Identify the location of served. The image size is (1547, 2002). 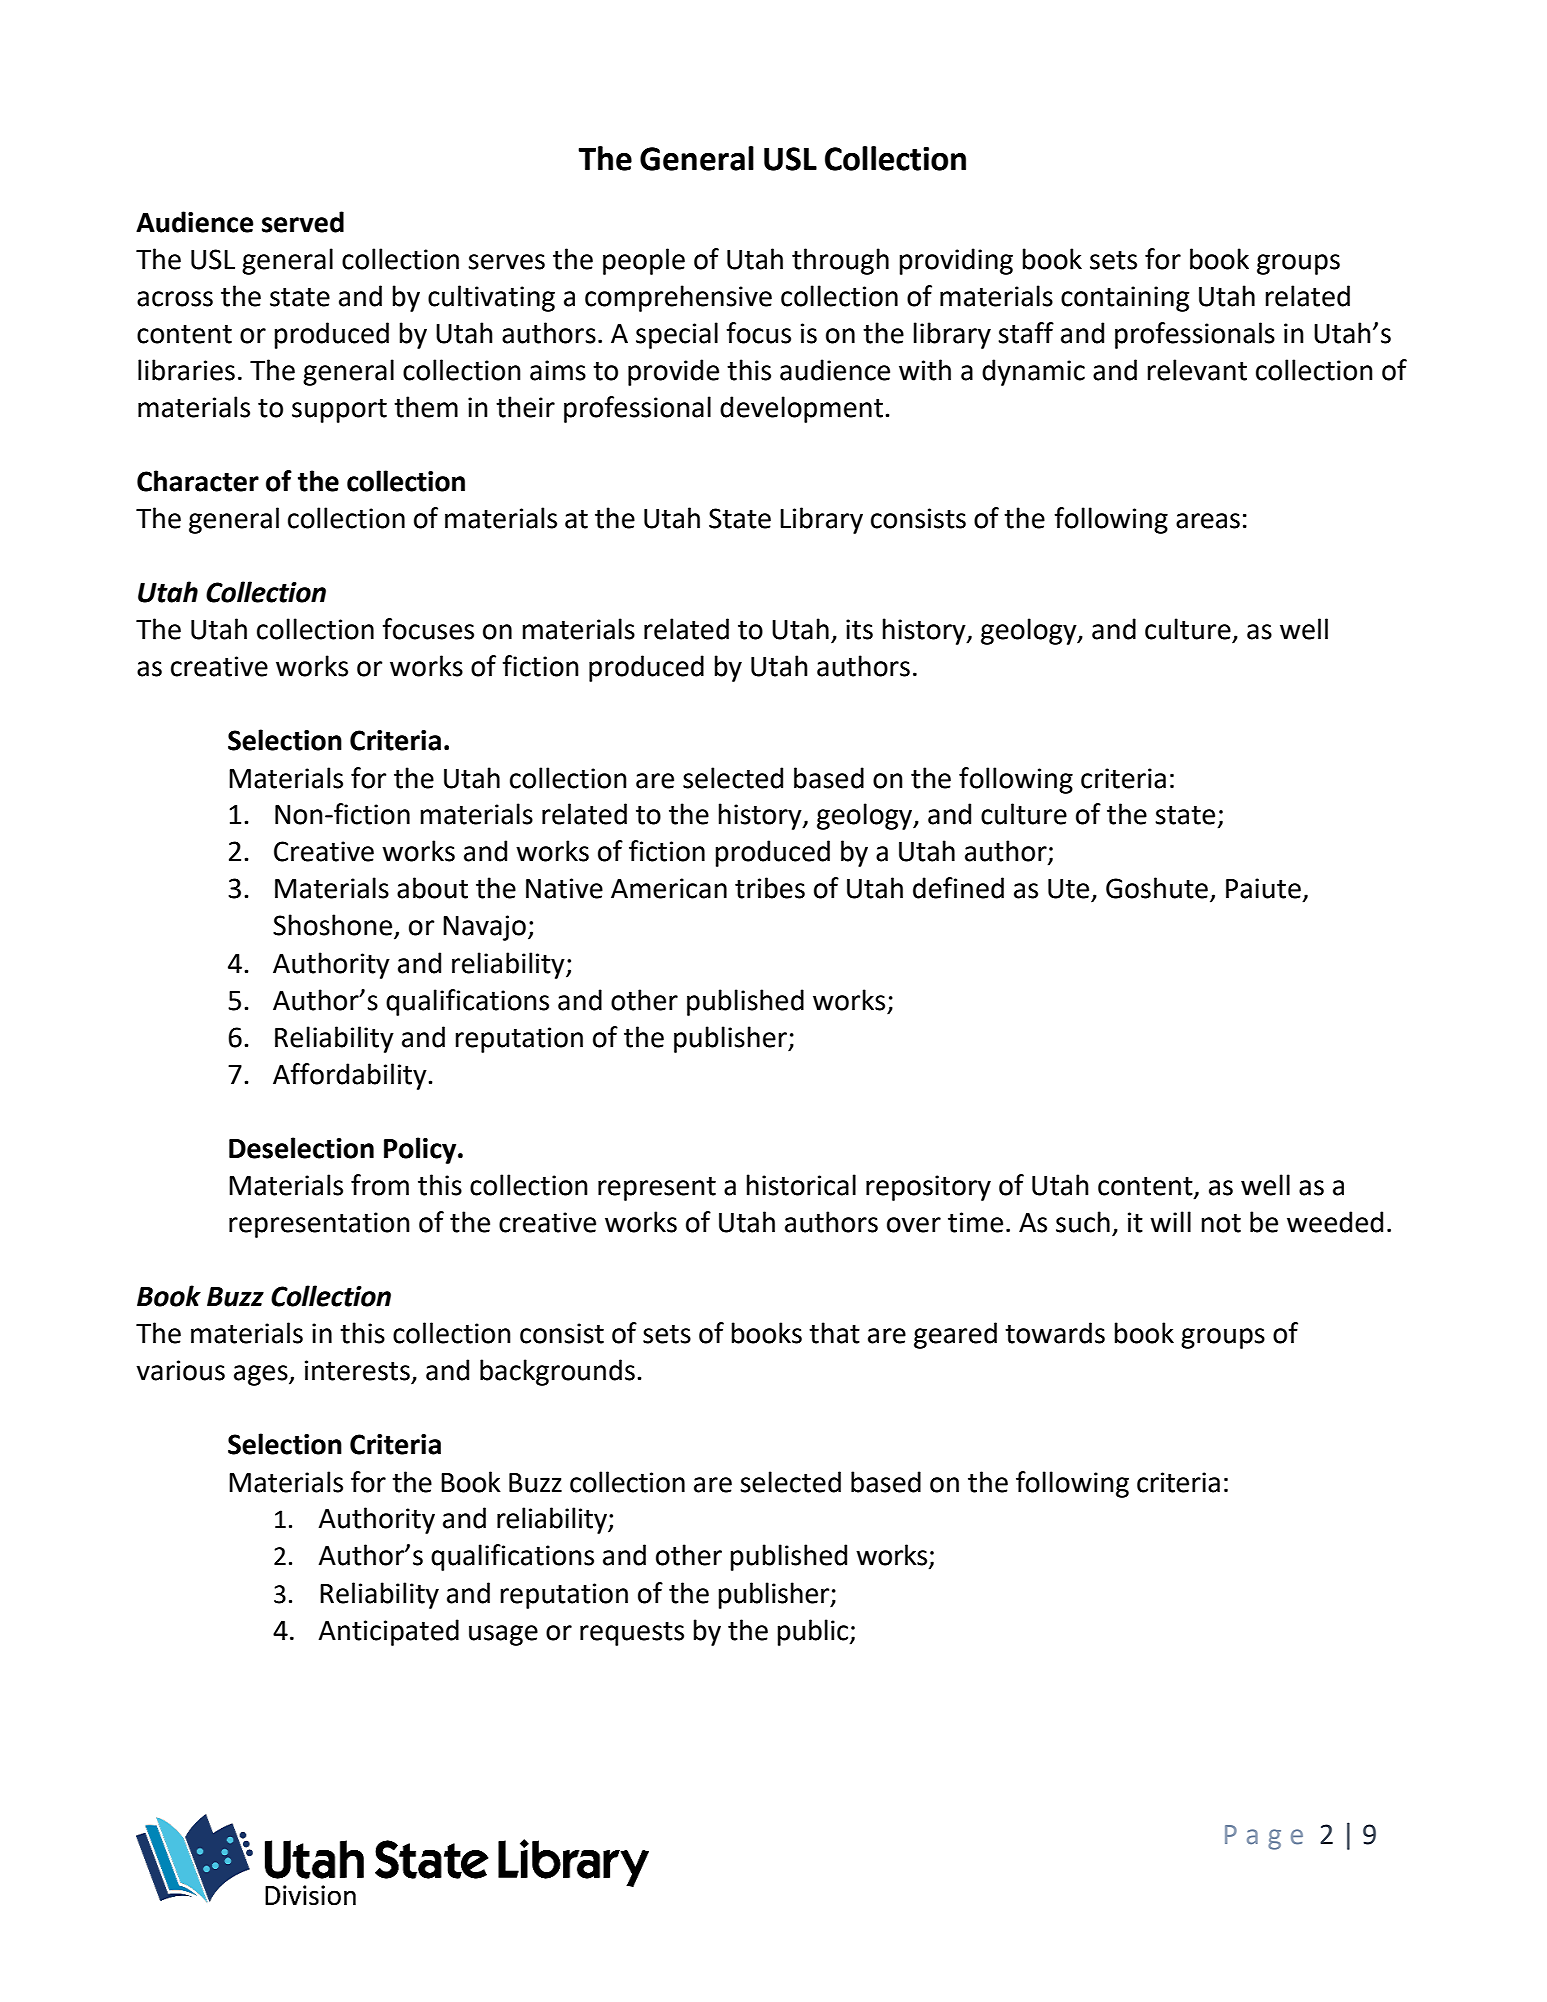
(303, 222).
